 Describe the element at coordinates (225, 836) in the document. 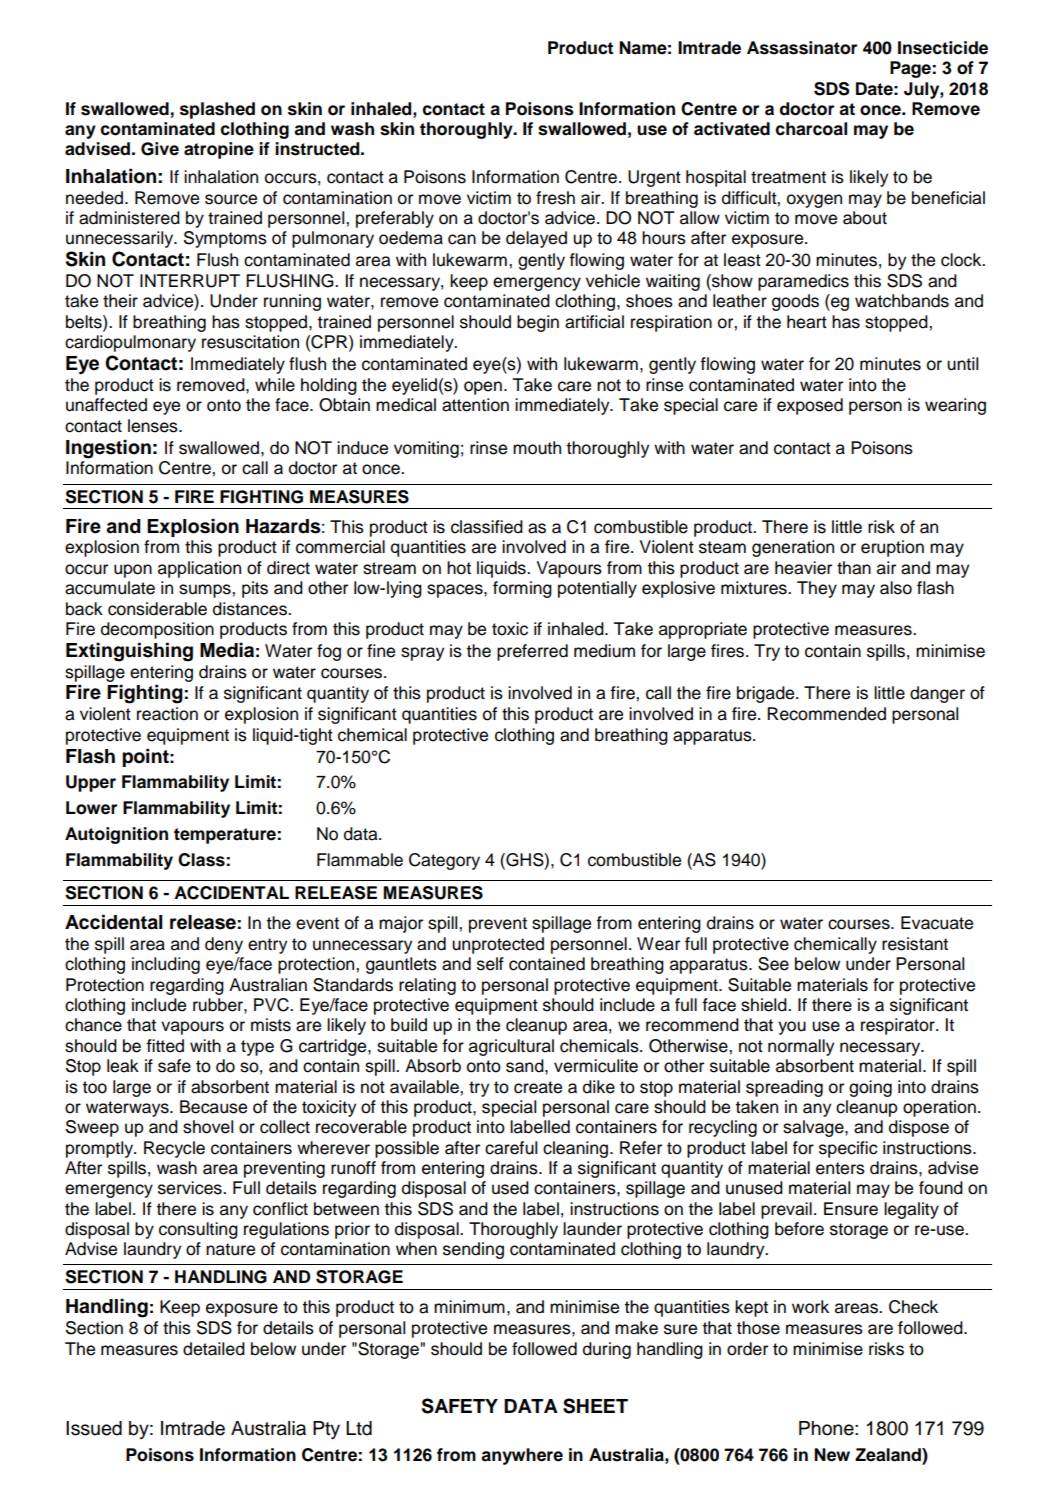

I see `temperature` at that location.
